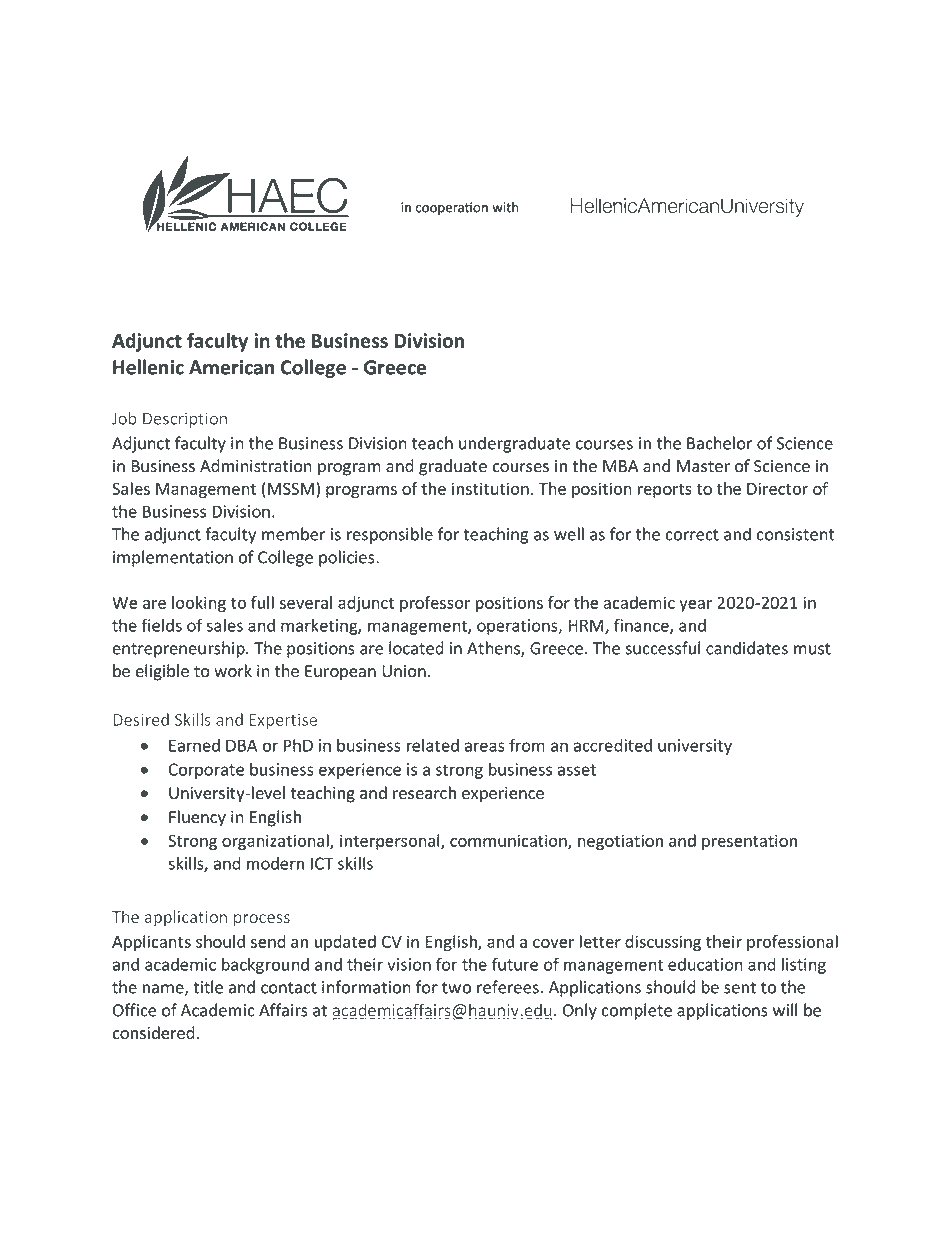 This screenshot has height=1233, width=952. I want to click on two, so click(456, 988).
